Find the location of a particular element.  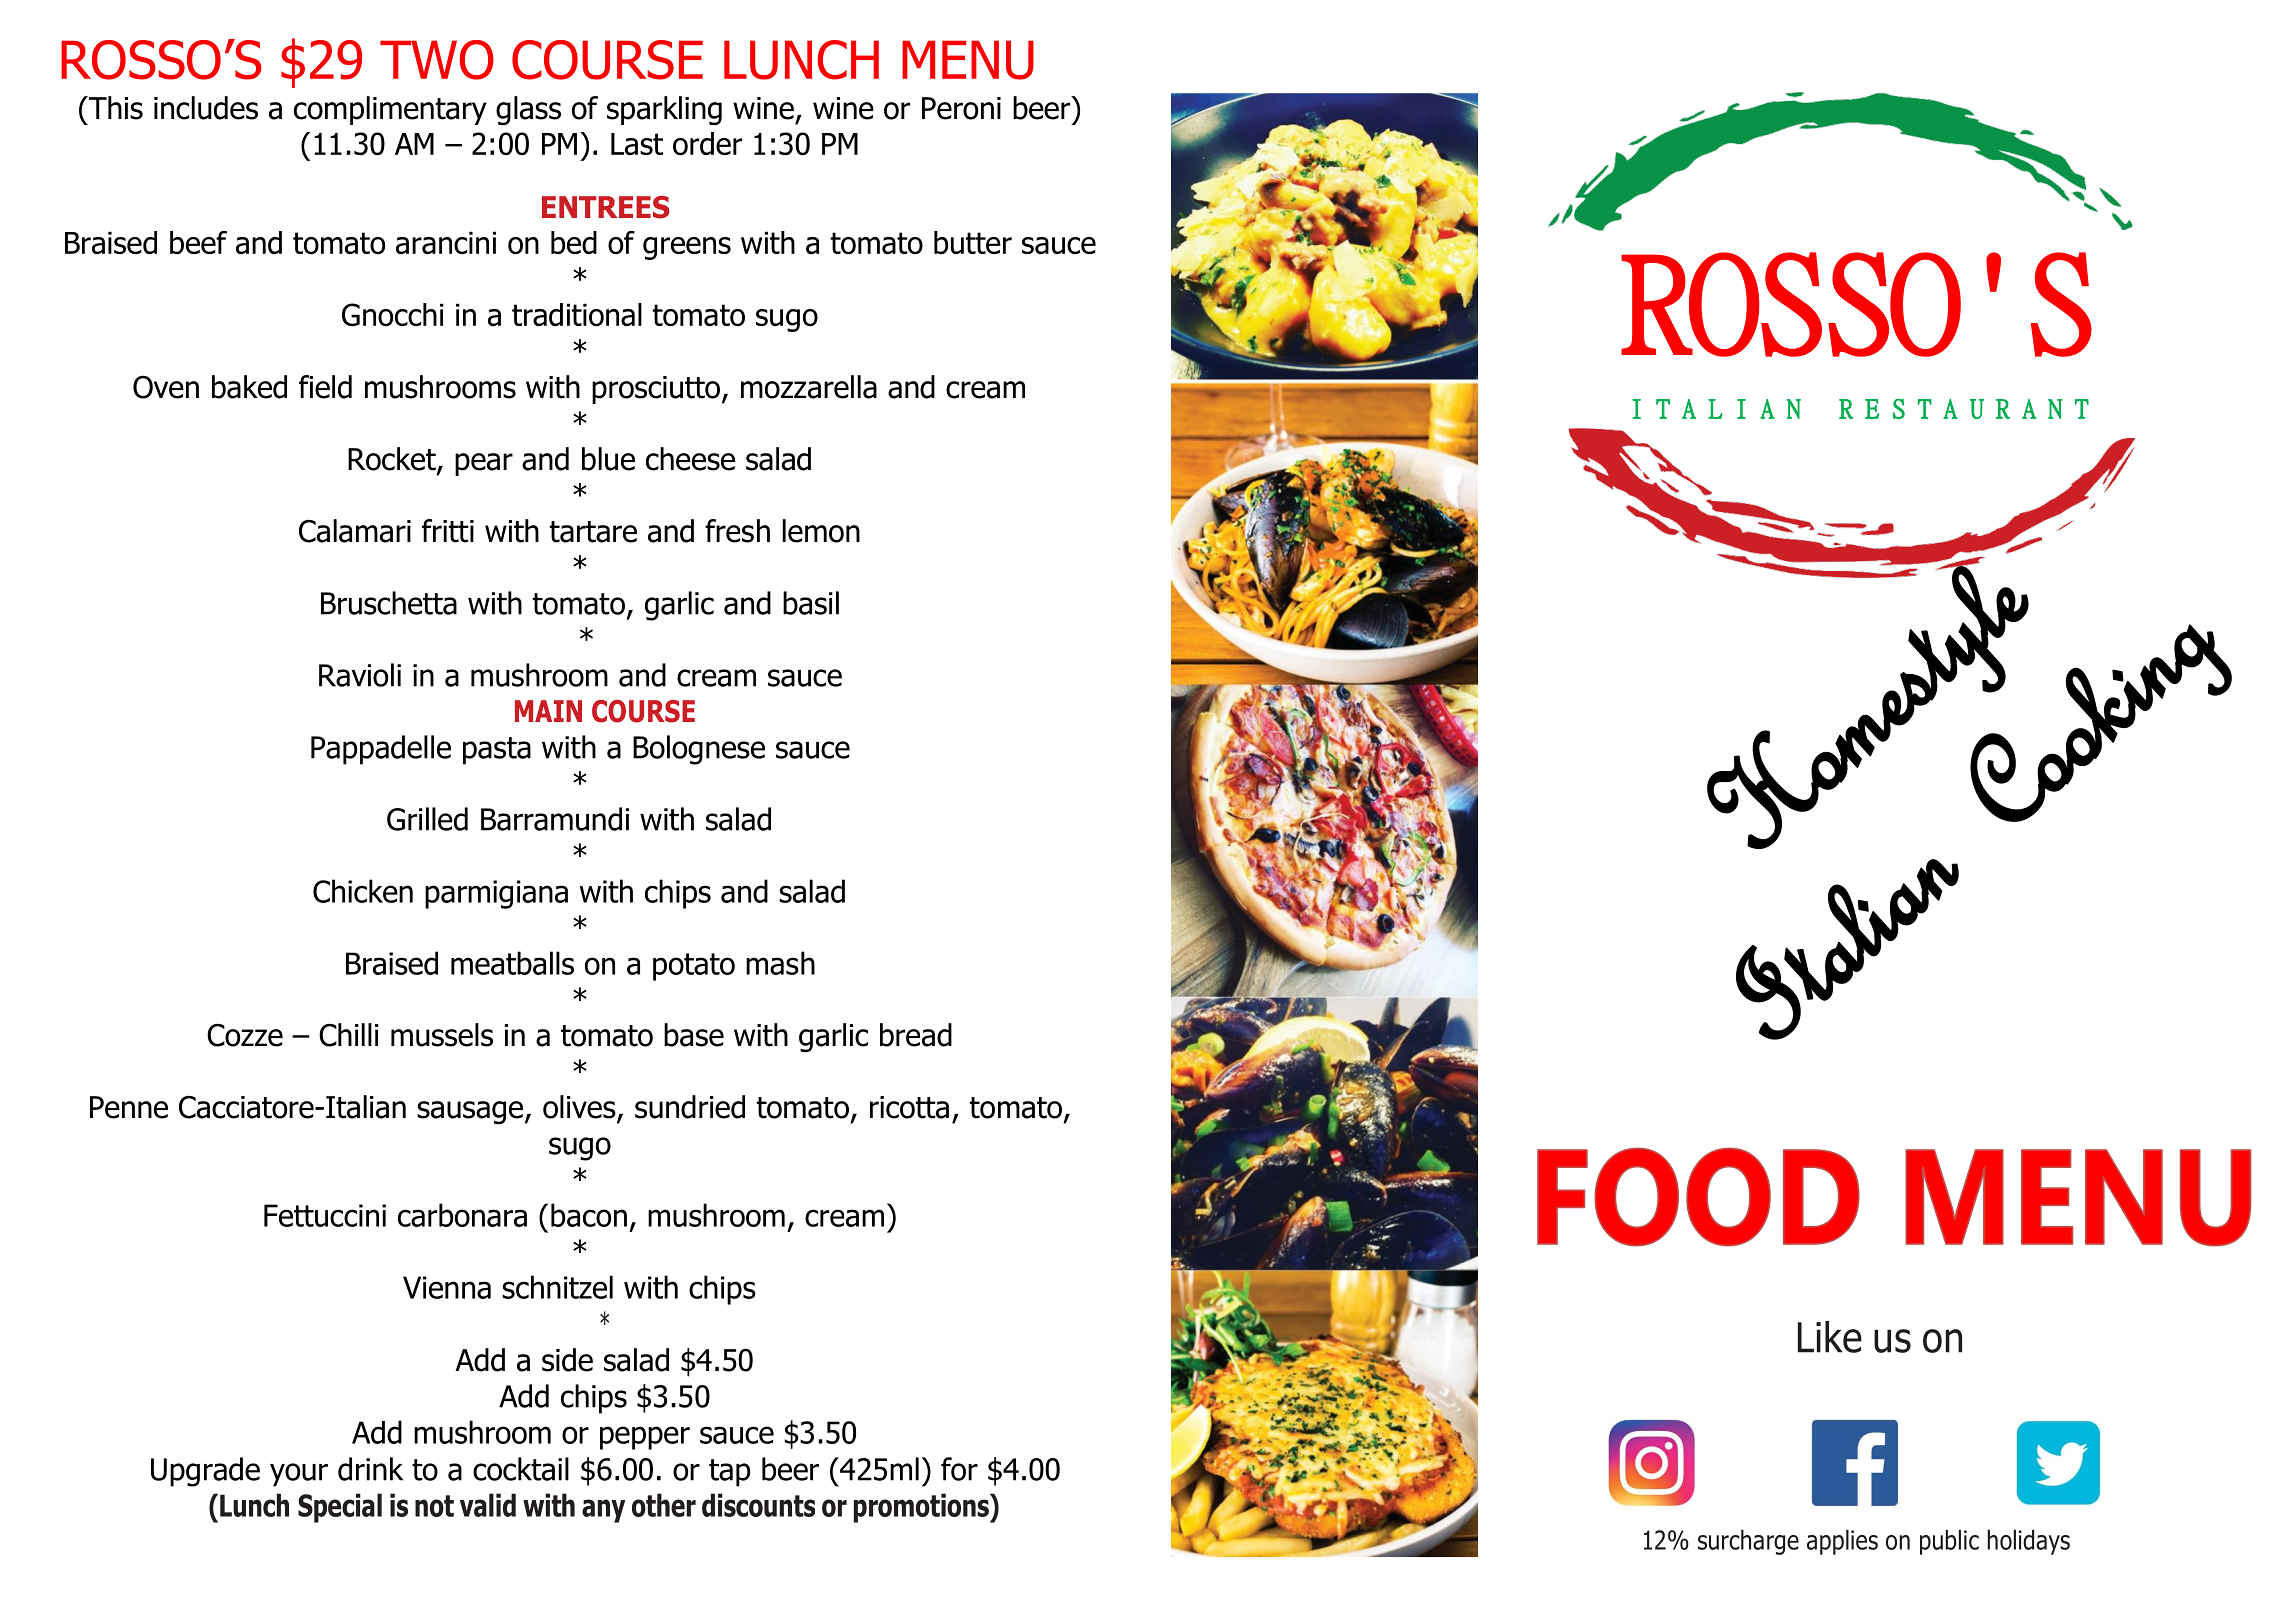

order is located at coordinates (707, 143).
